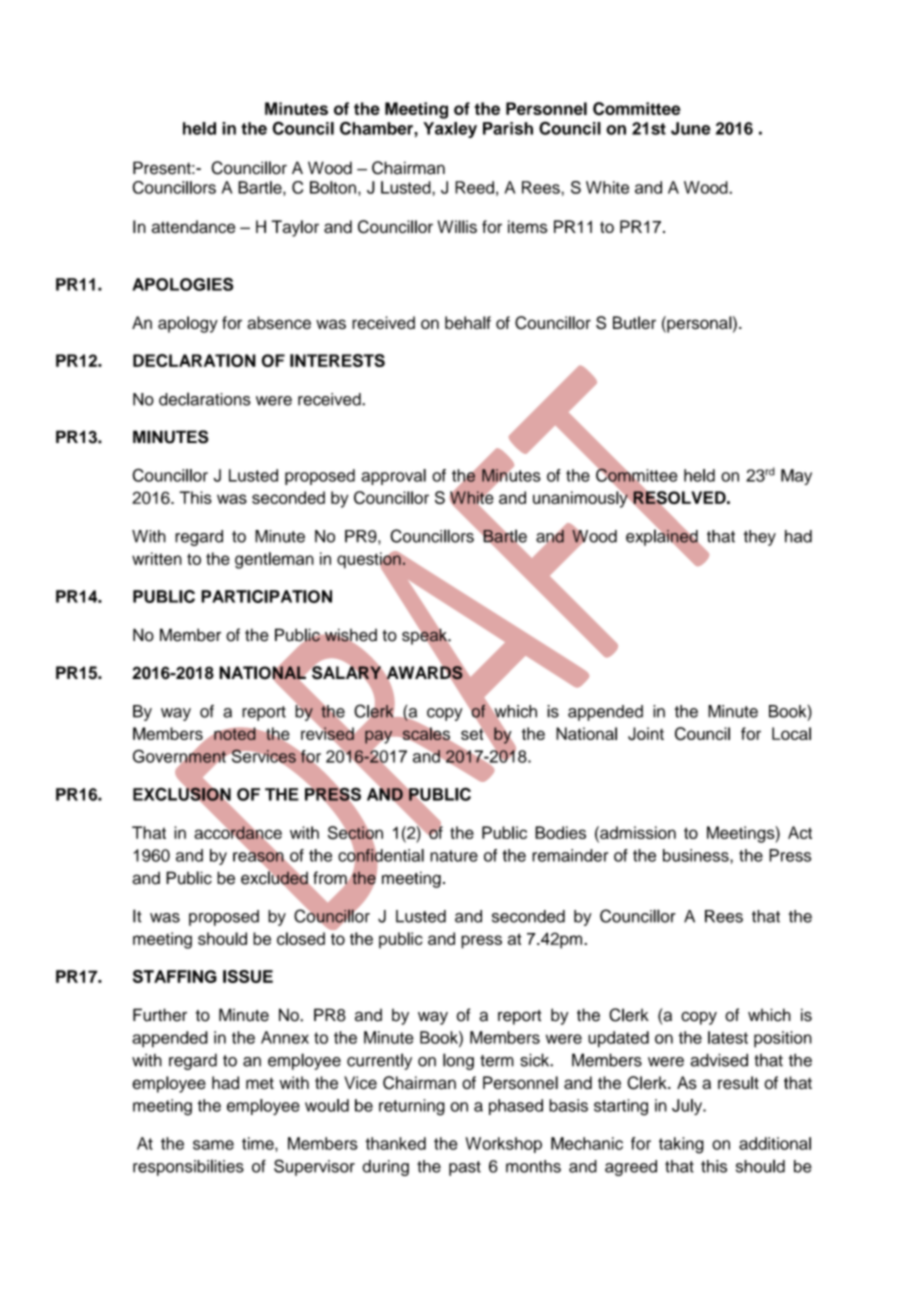 Image resolution: width=924 pixels, height=1308 pixels. I want to click on Local, so click(791, 733).
